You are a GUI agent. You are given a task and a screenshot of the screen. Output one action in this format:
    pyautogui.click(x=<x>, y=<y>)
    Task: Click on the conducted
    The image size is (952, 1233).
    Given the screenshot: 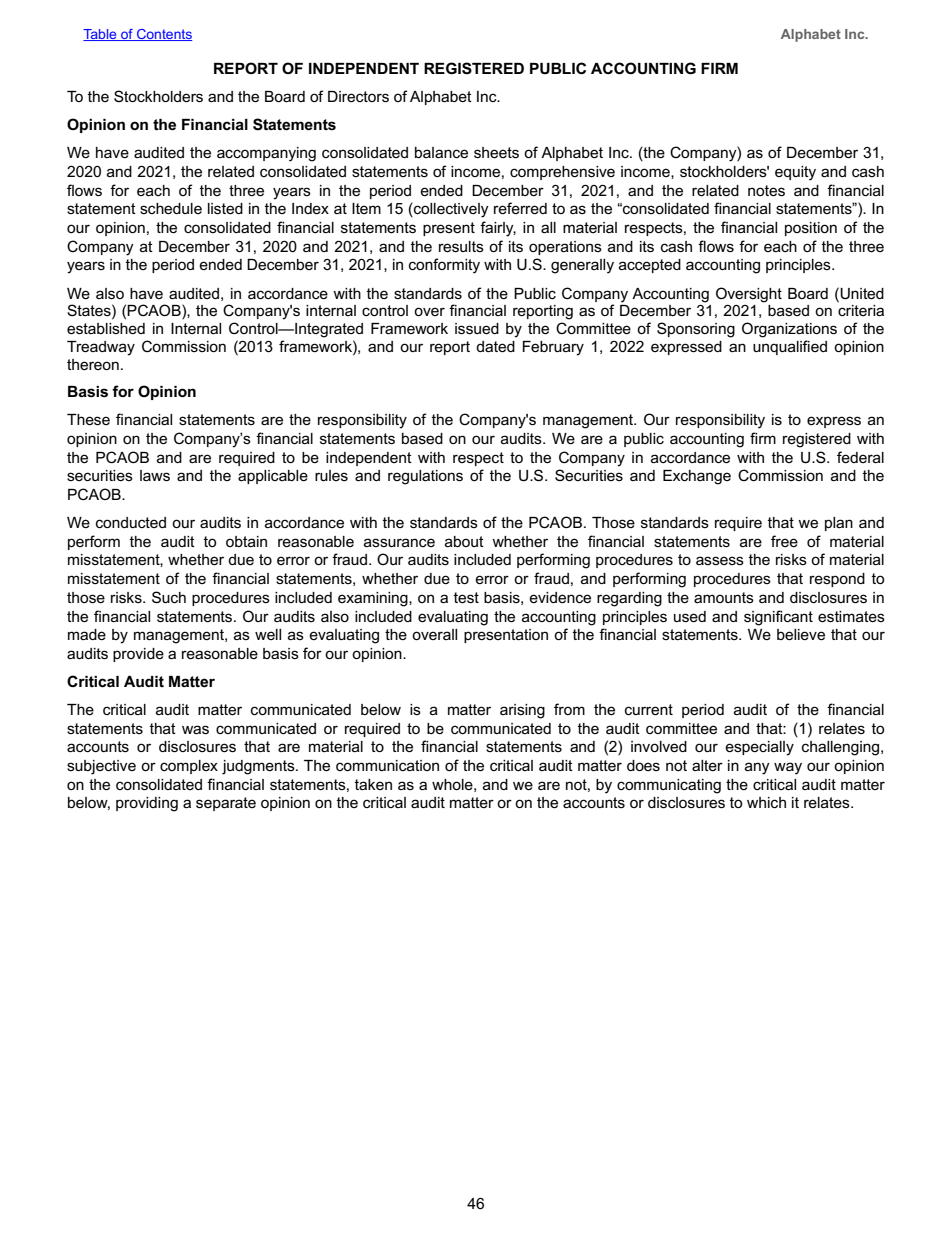 What is the action you would take?
    pyautogui.click(x=131, y=522)
